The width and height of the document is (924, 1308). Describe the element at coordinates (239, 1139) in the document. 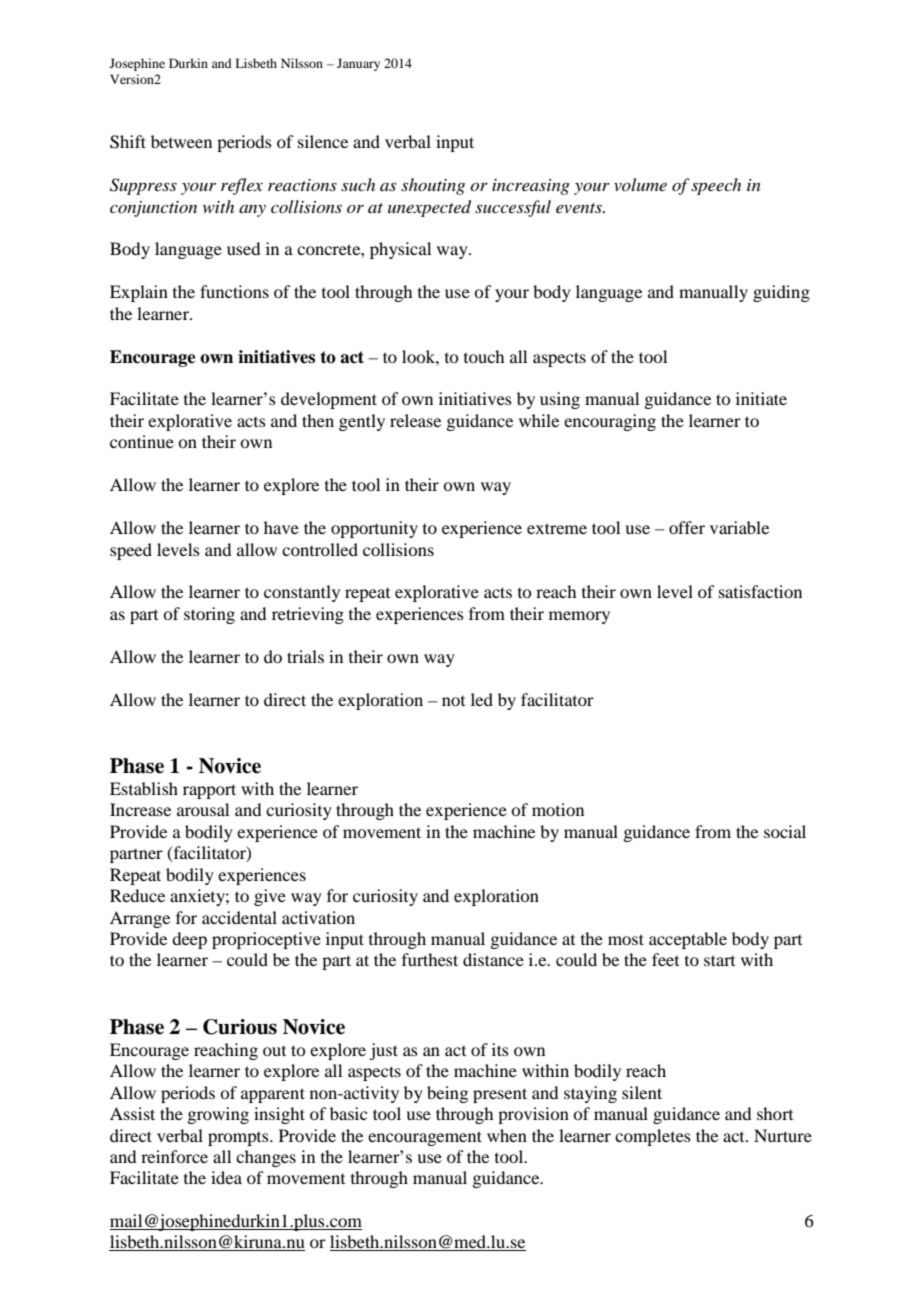

I see `prompts` at that location.
